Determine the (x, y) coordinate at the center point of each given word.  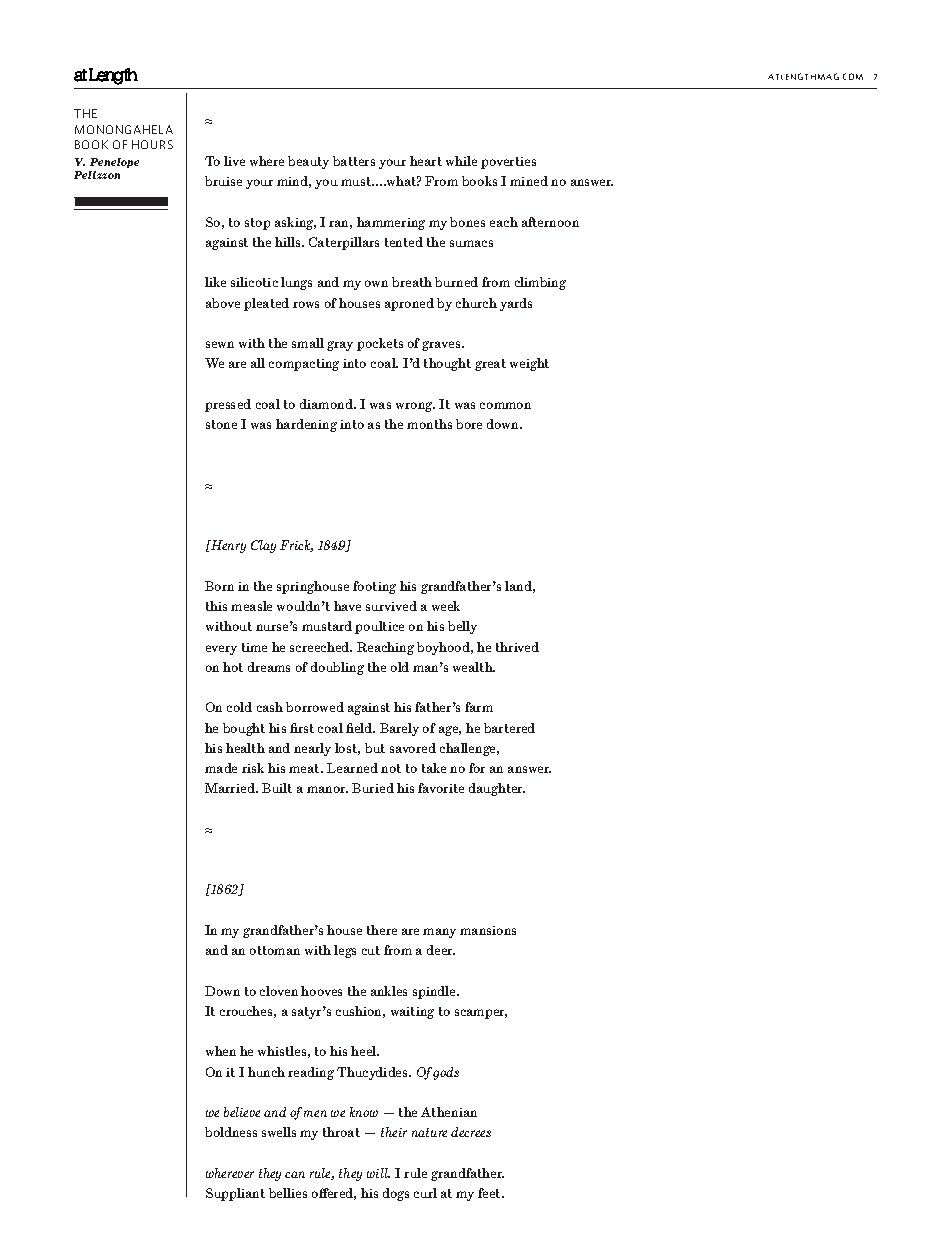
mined (529, 181)
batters (354, 161)
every (221, 650)
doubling (337, 668)
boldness (231, 1132)
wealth (474, 667)
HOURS (152, 144)
